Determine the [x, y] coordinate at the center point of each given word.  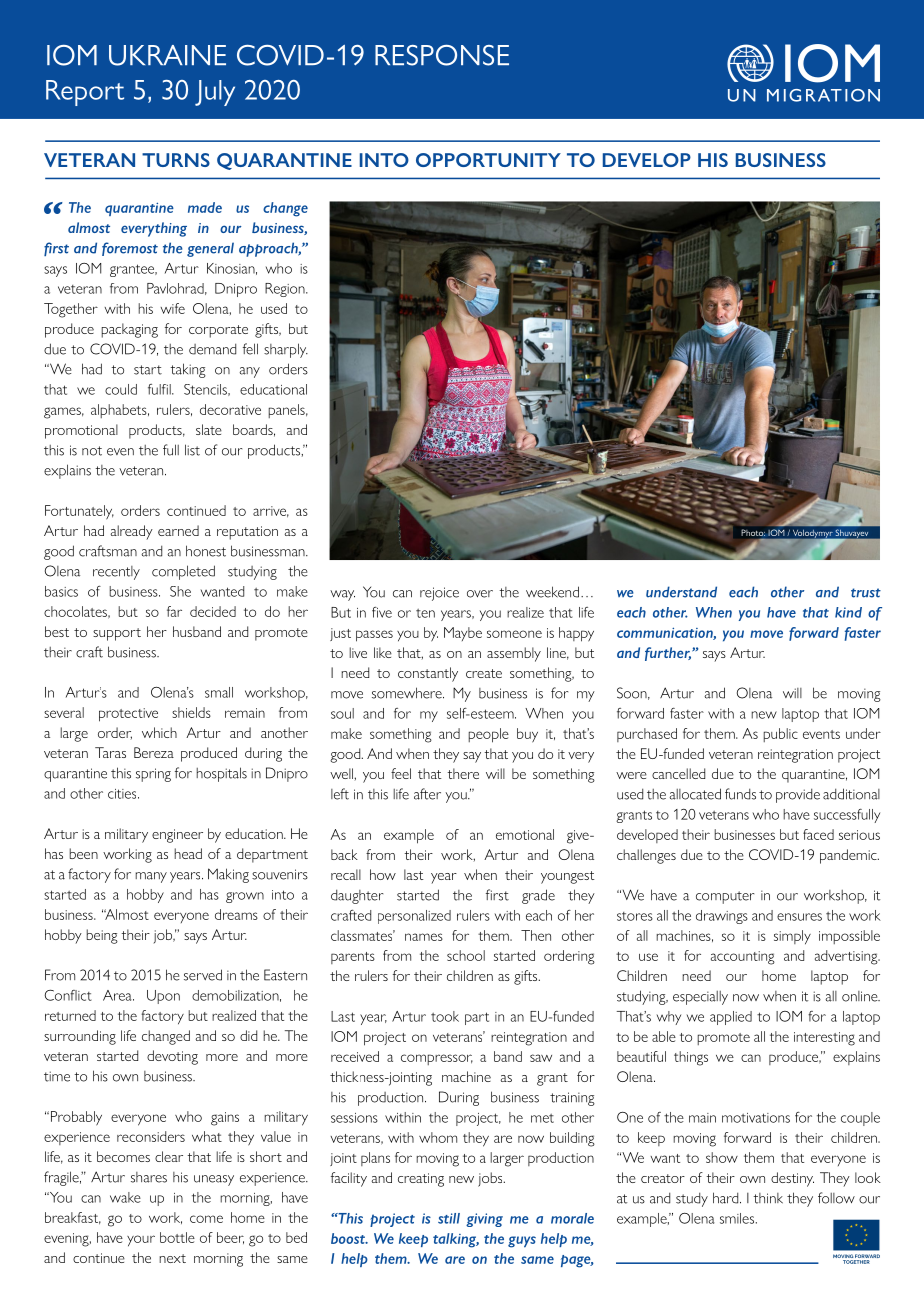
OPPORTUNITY [488, 160]
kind [848, 612]
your [141, 1241]
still [449, 1218]
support [117, 634]
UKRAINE [167, 55]
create [484, 673]
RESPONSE [442, 55]
